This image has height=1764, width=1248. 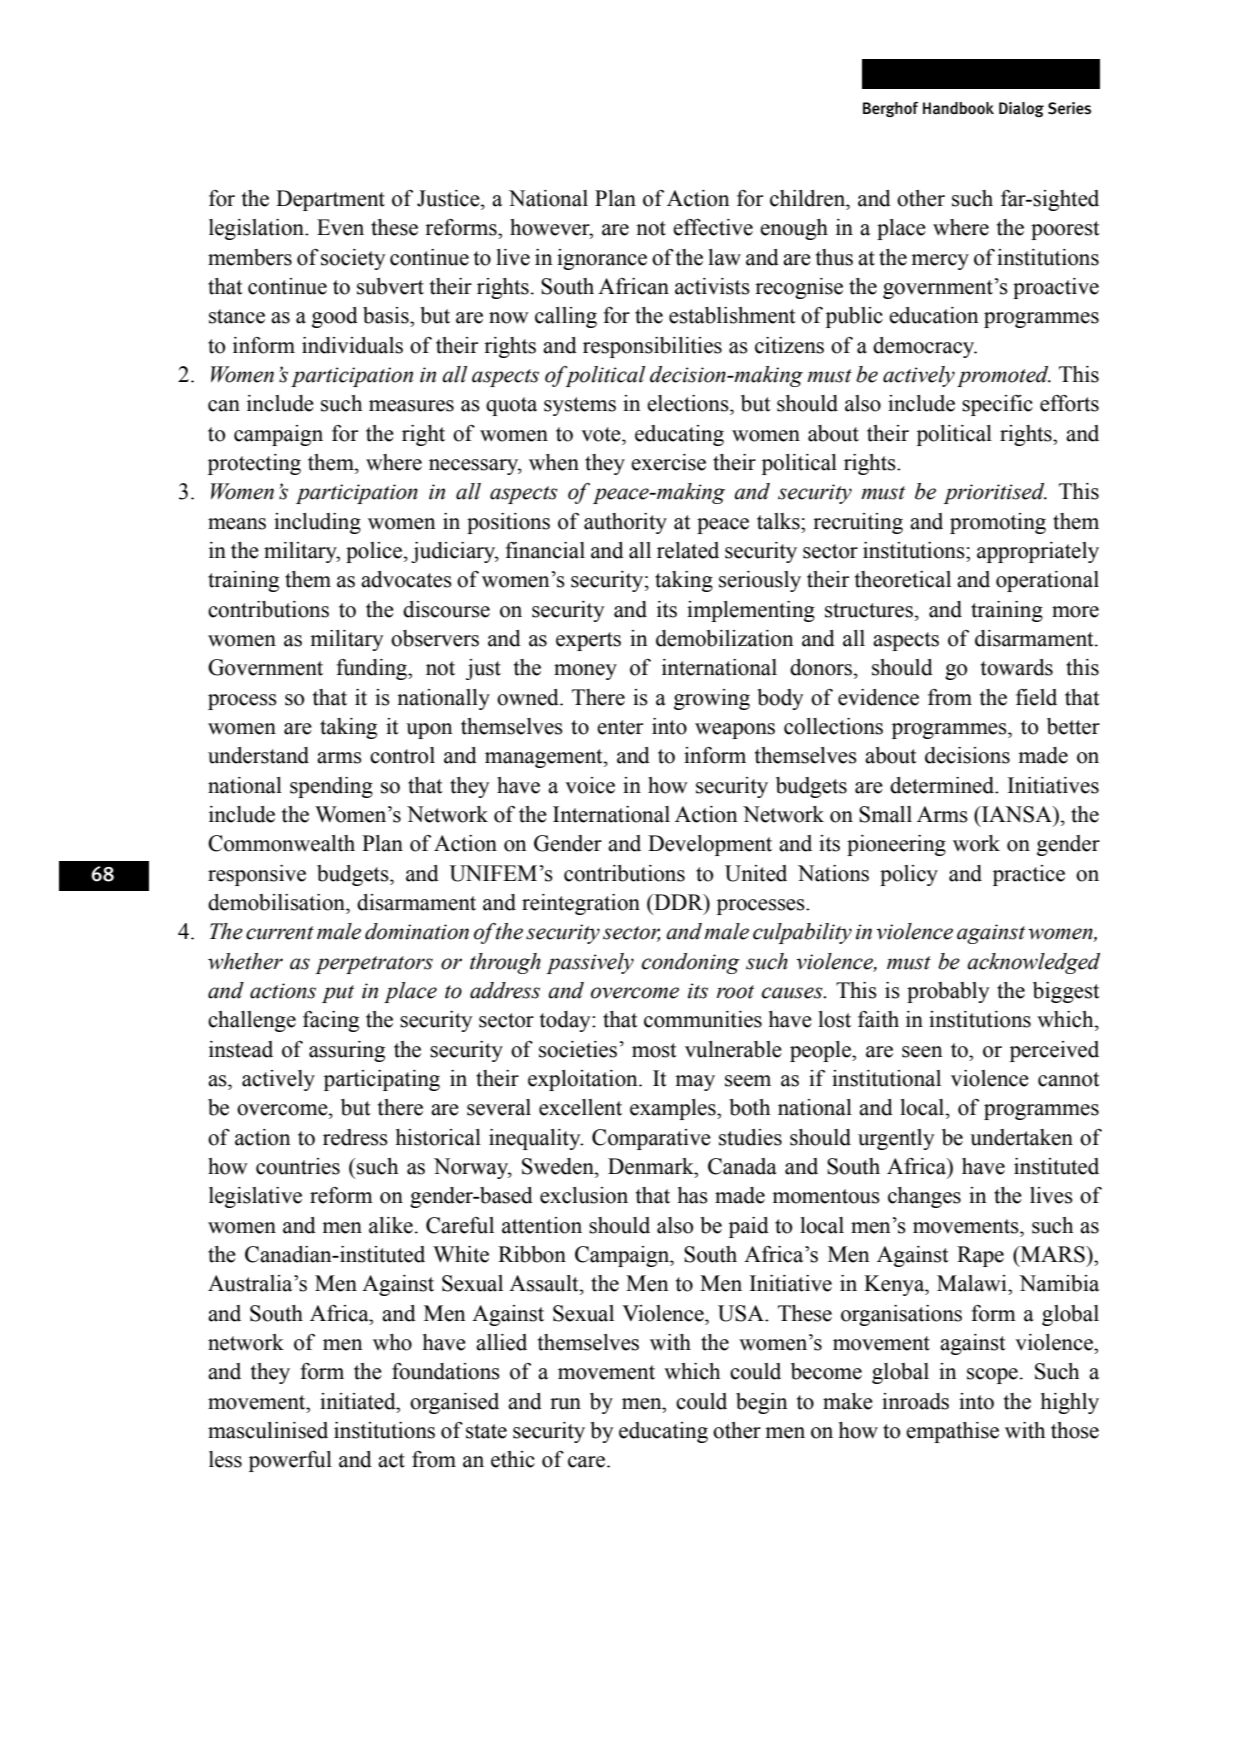 I want to click on exercise, so click(x=668, y=462).
